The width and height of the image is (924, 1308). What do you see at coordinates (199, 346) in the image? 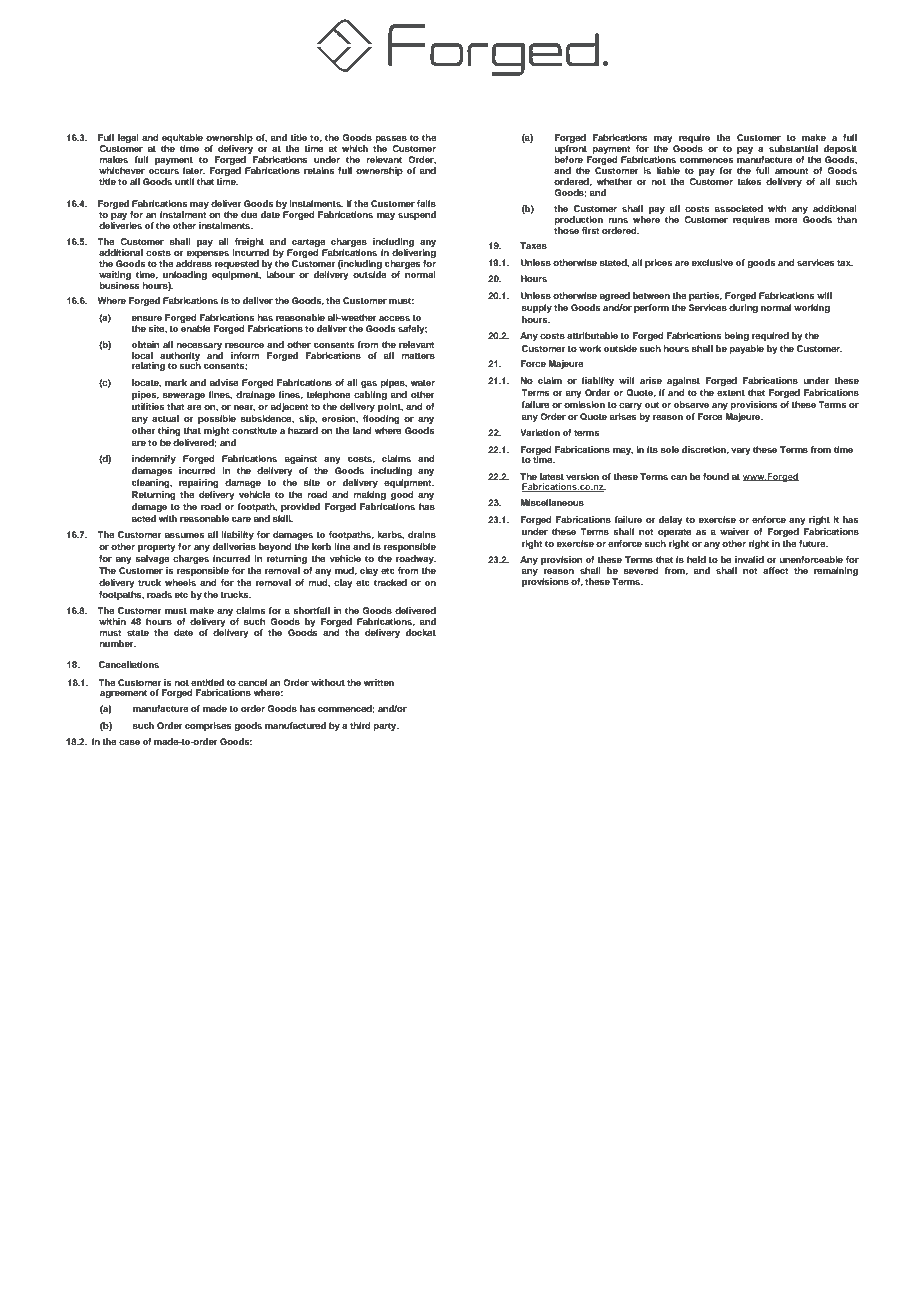
I see `necessary` at bounding box center [199, 346].
